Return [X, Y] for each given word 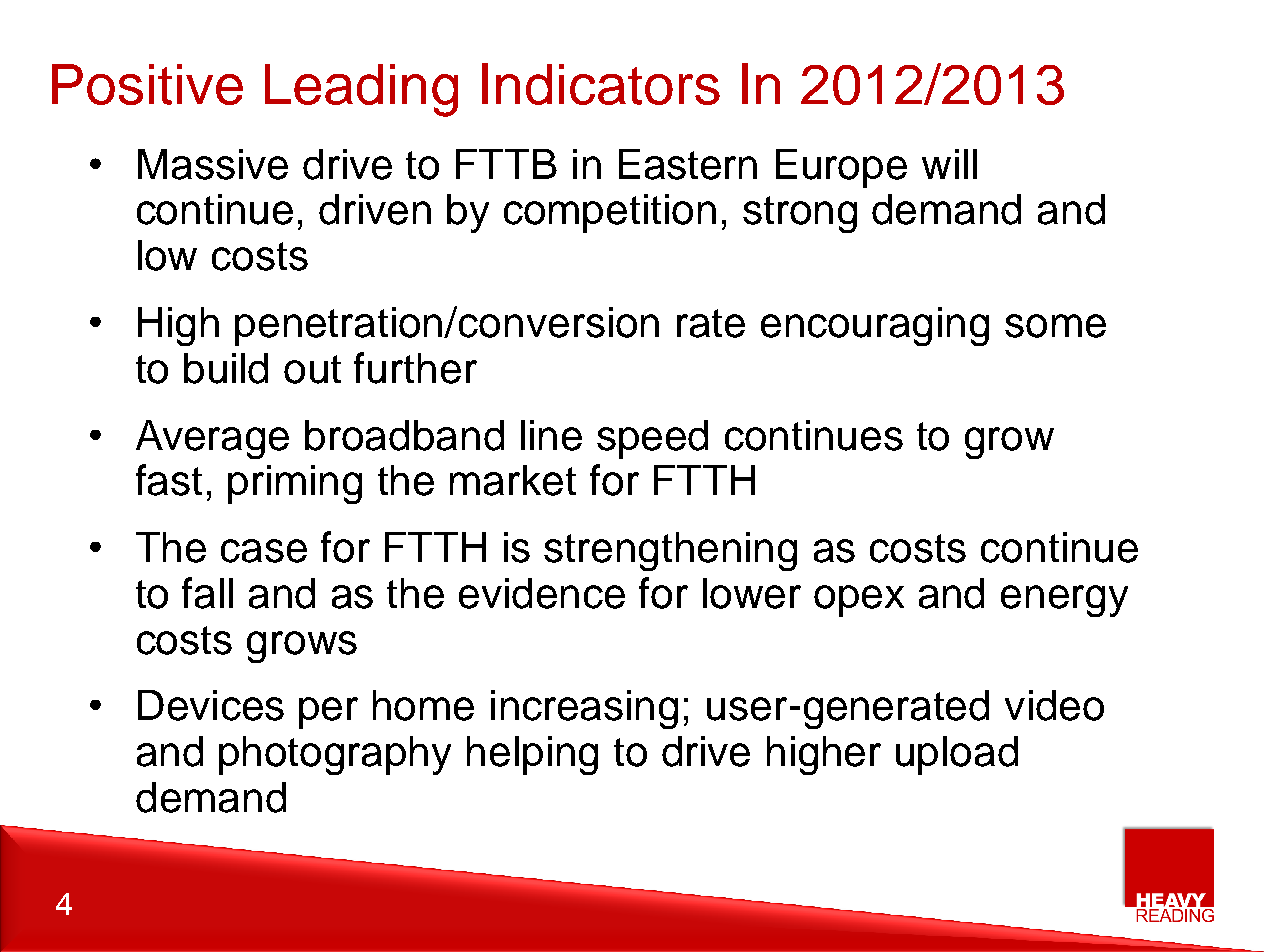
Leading [361, 90]
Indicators [601, 84]
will [949, 164]
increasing [584, 709]
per [328, 713]
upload [957, 755]
